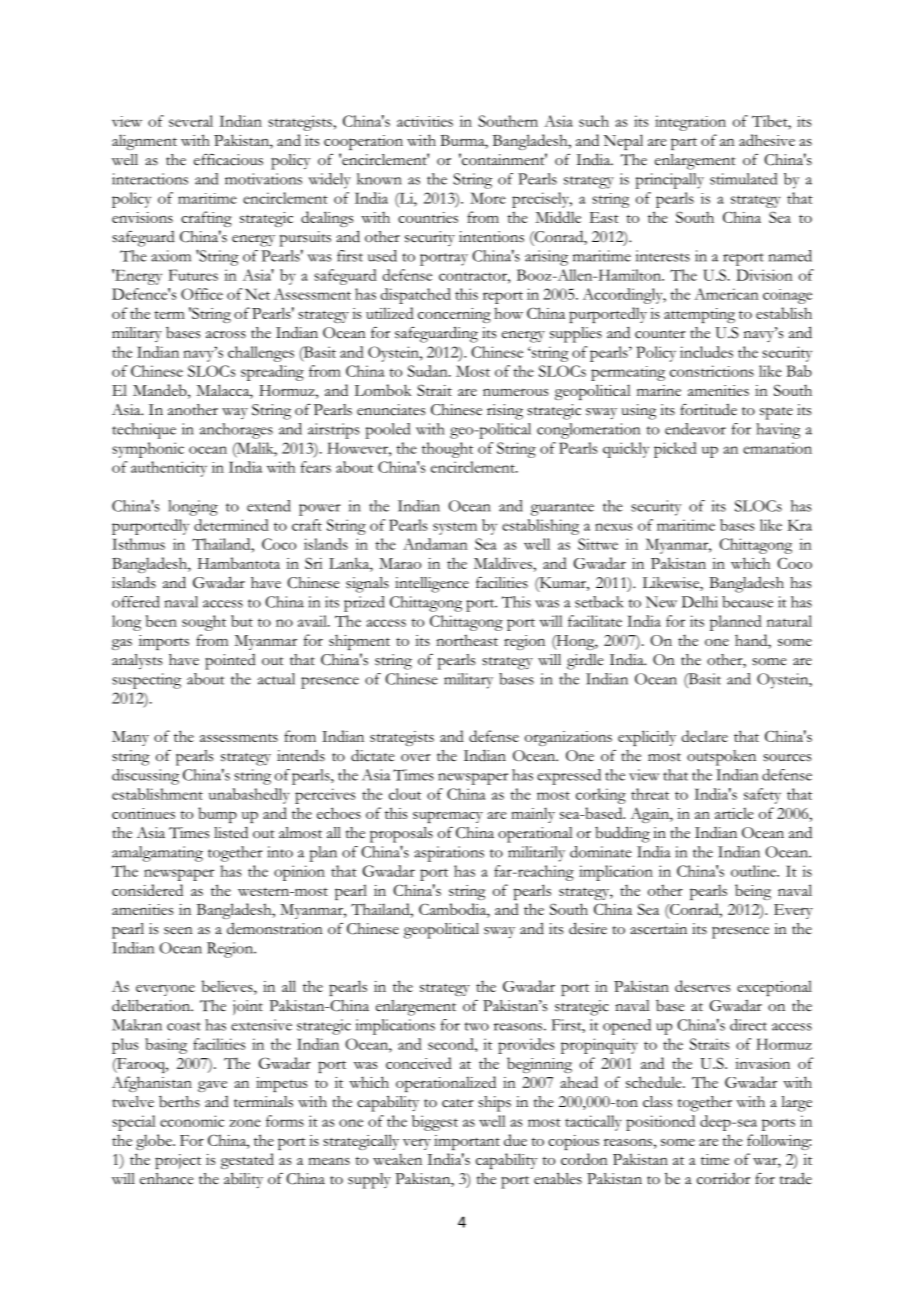  I want to click on activities, so click(425, 121).
